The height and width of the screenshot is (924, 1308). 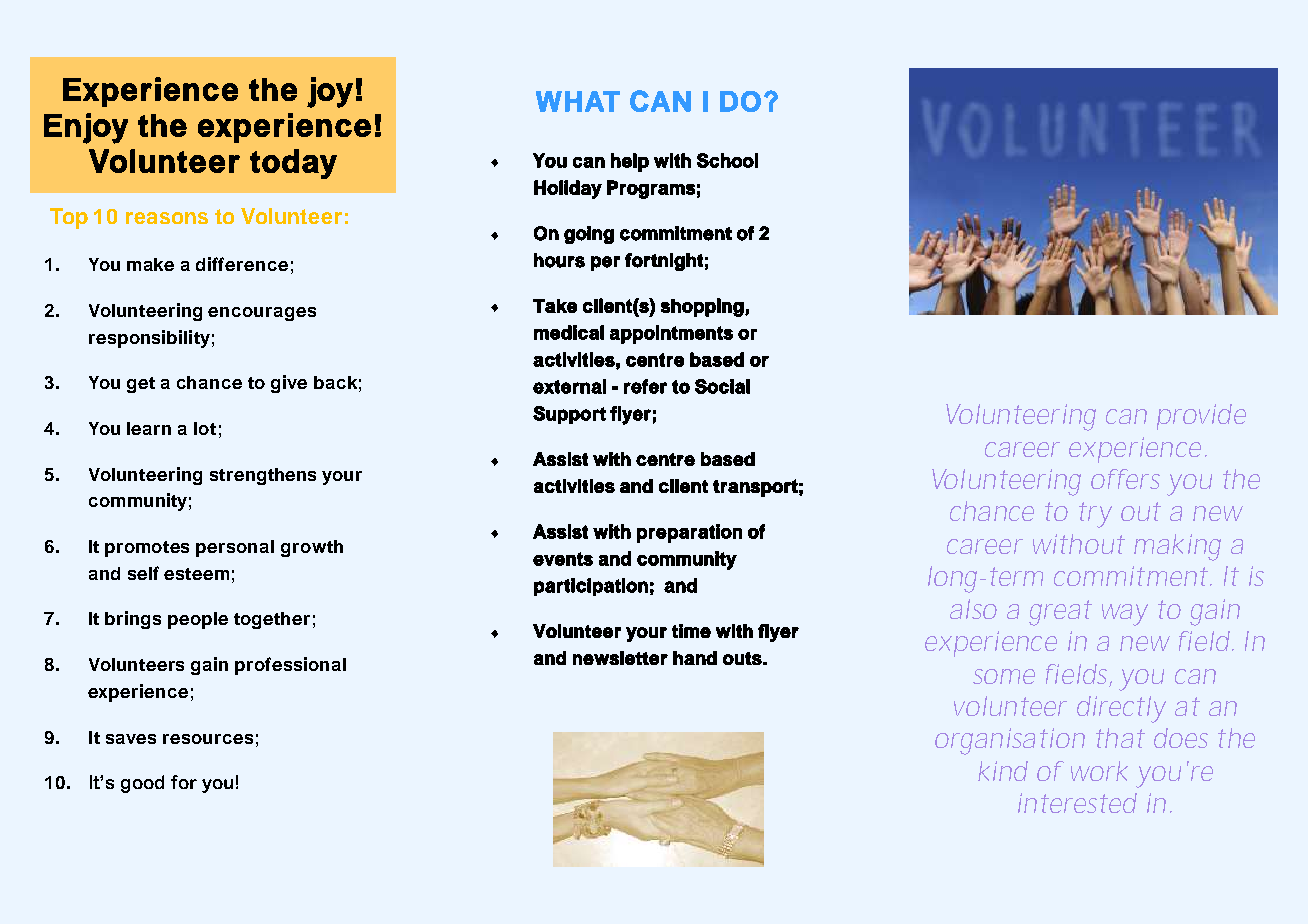 I want to click on good, so click(x=142, y=784).
